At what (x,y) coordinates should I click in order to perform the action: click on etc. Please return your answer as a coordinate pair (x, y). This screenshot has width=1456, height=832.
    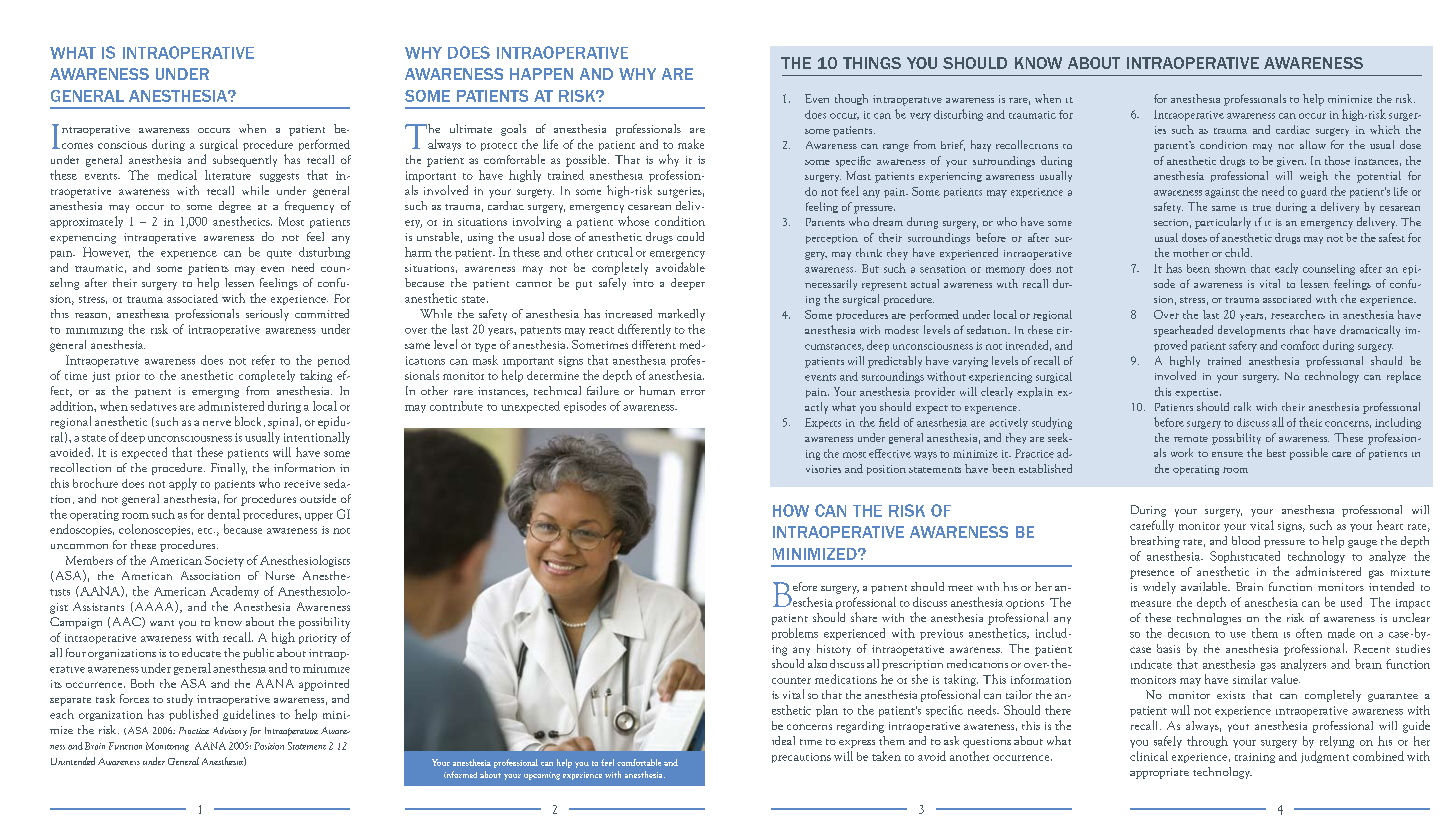
    Looking at the image, I should click on (206, 531).
